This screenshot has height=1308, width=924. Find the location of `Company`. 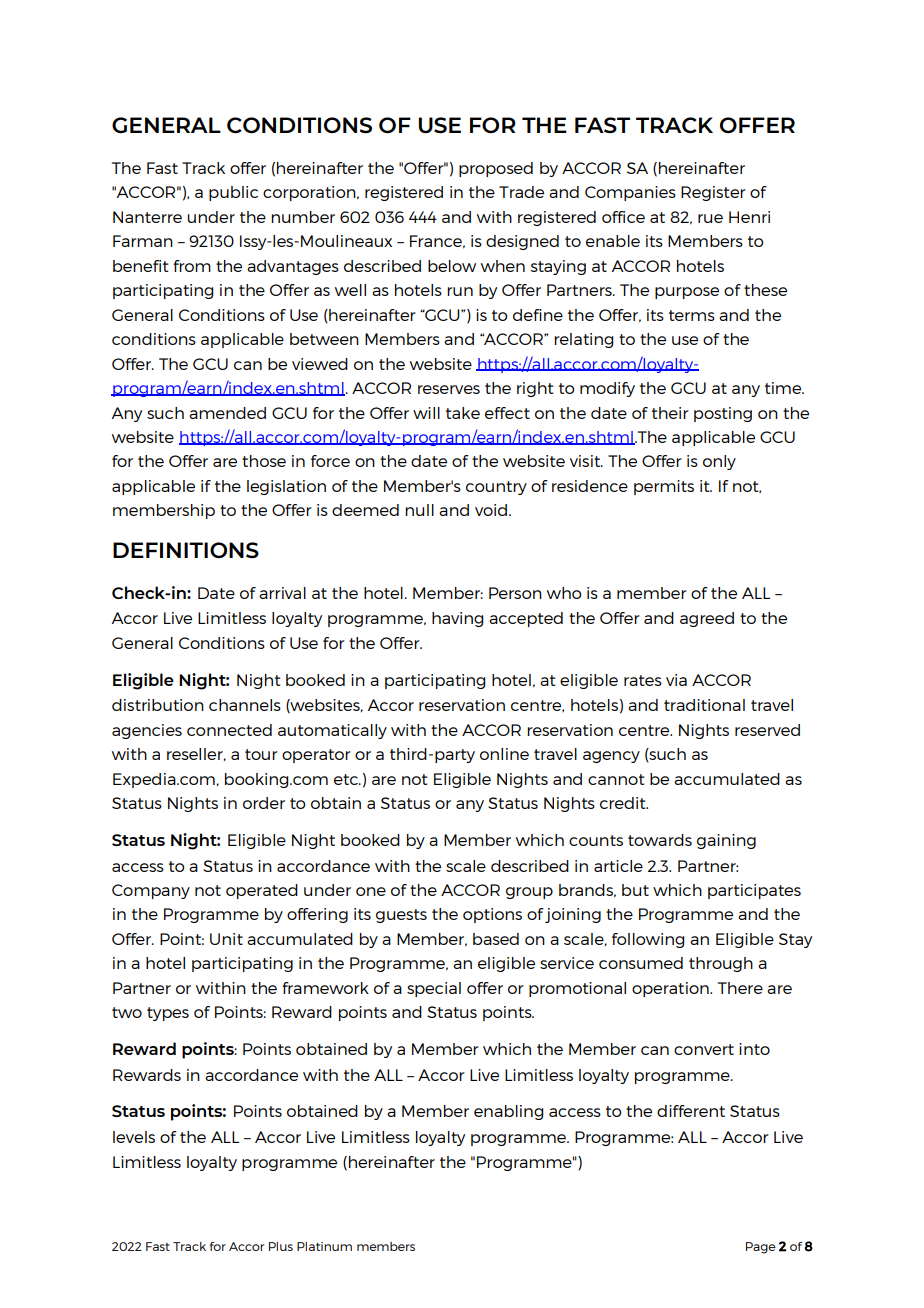

Company is located at coordinates (151, 891).
